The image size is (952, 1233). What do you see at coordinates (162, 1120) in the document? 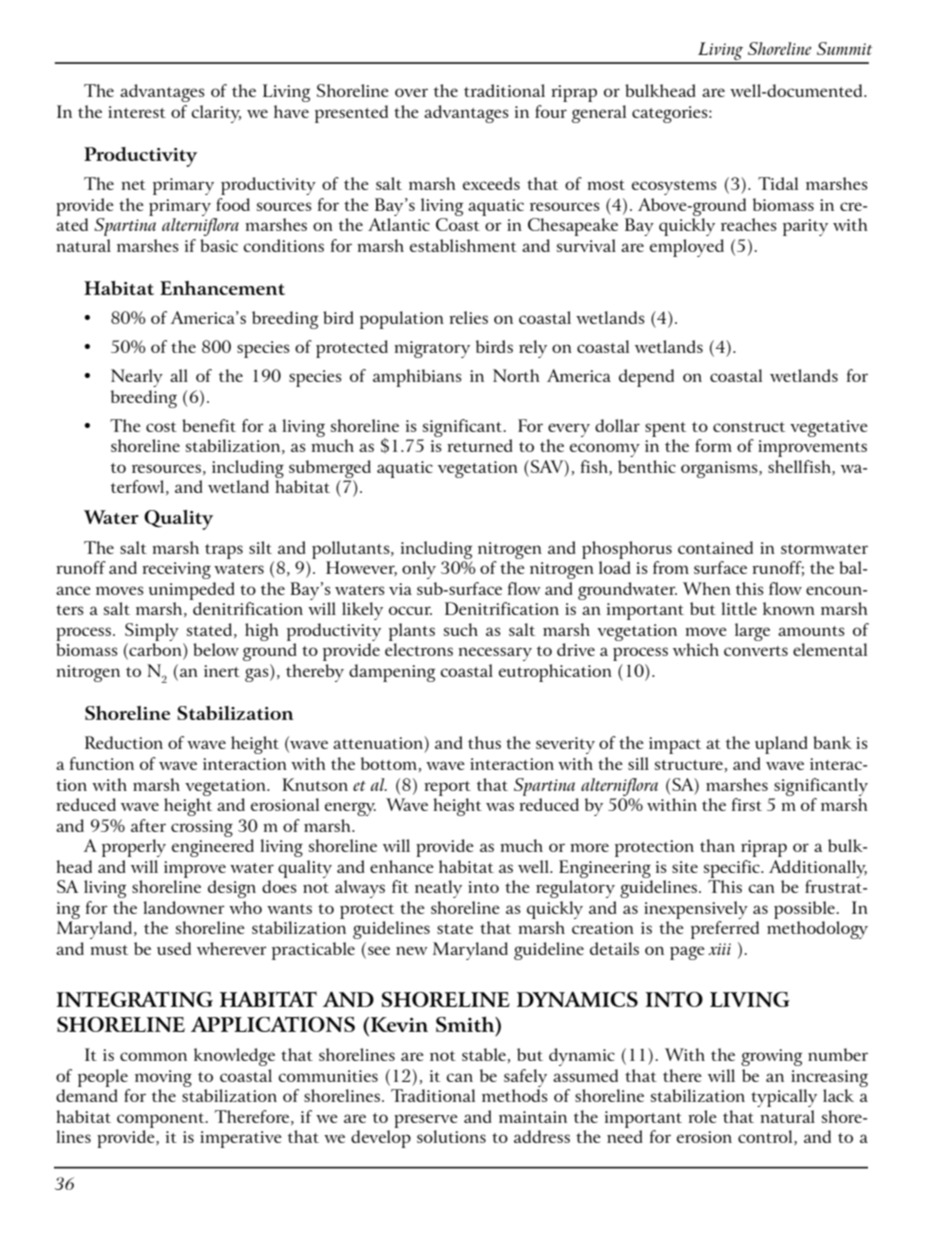
I see `component` at bounding box center [162, 1120].
